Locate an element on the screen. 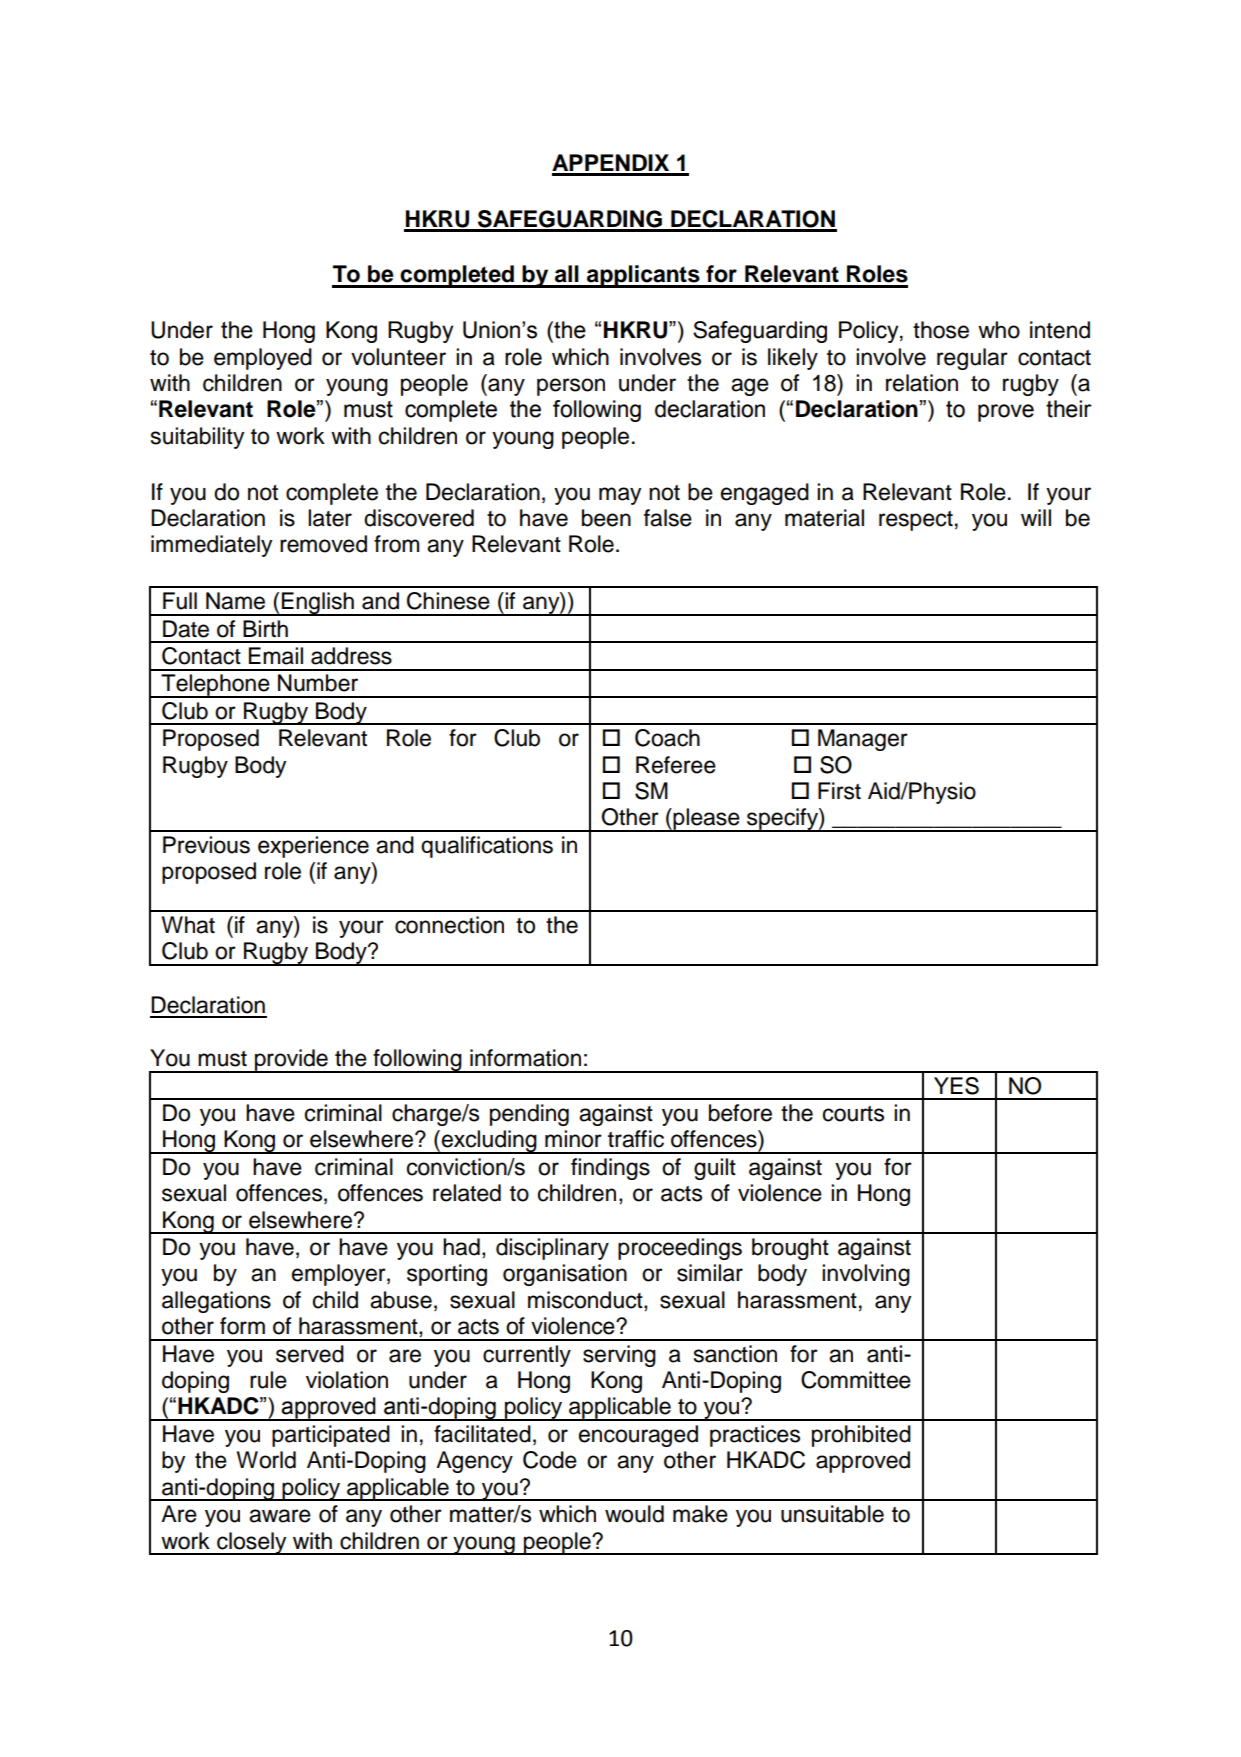 The image size is (1241, 1757). aware is located at coordinates (280, 1516).
